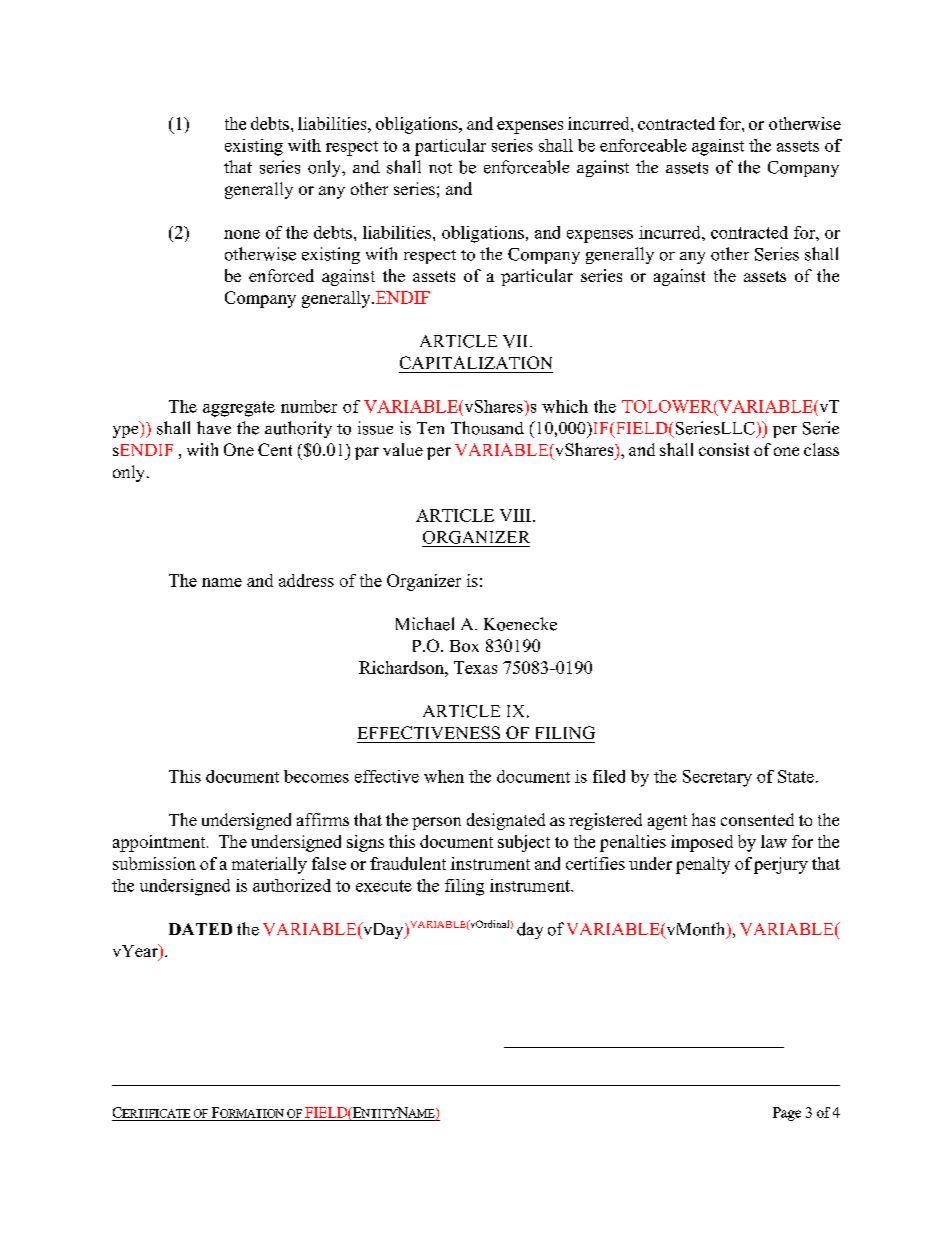 The width and height of the screenshot is (952, 1233). What do you see at coordinates (717, 778) in the screenshot?
I see `Secretary` at bounding box center [717, 778].
